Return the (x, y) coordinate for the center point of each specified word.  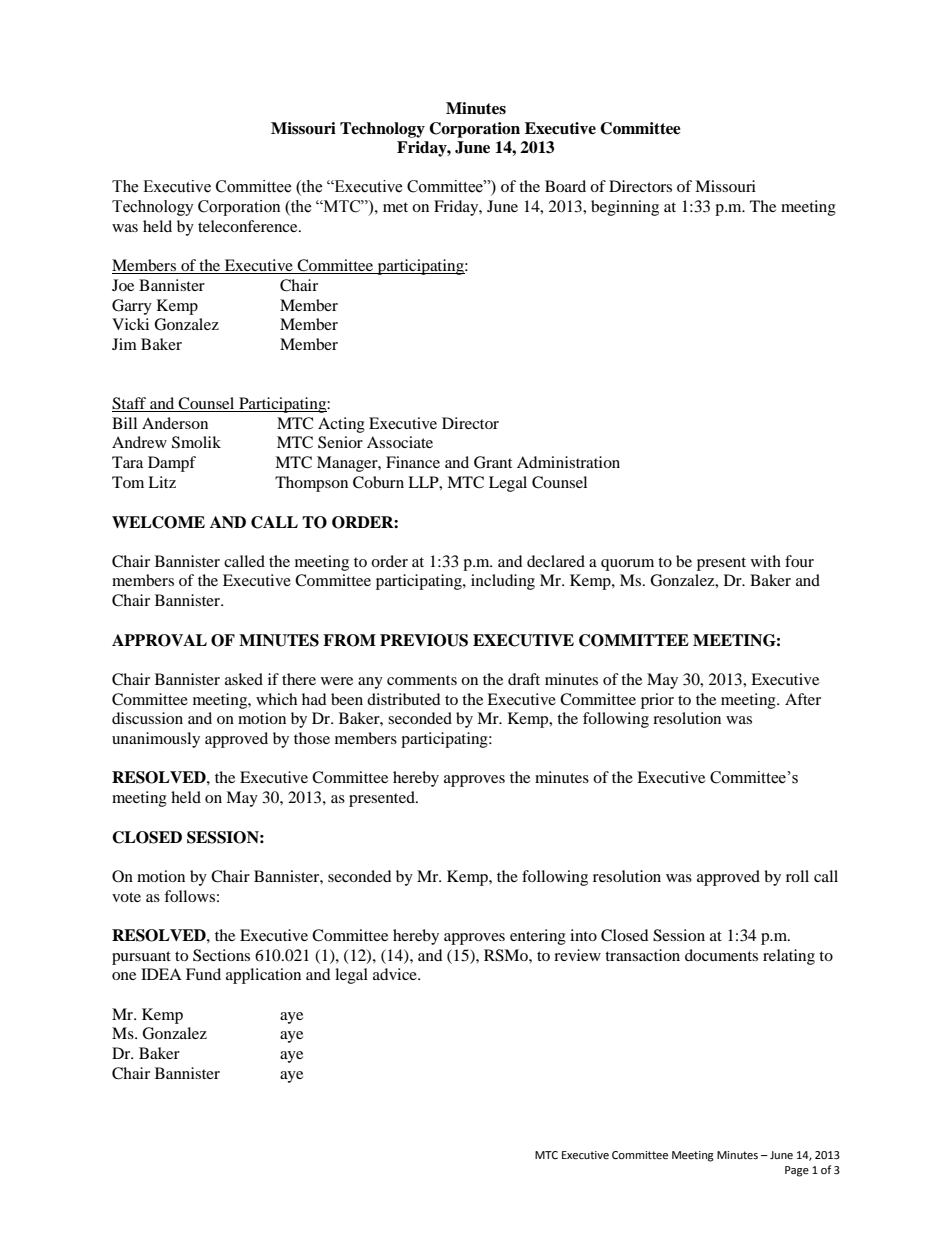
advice (396, 974)
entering (538, 937)
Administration (568, 462)
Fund (203, 974)
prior (657, 701)
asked (244, 679)
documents (721, 955)
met (395, 207)
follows (189, 896)
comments (422, 680)
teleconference (249, 226)
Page (797, 1171)
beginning (625, 208)
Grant (493, 462)
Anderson (175, 423)
